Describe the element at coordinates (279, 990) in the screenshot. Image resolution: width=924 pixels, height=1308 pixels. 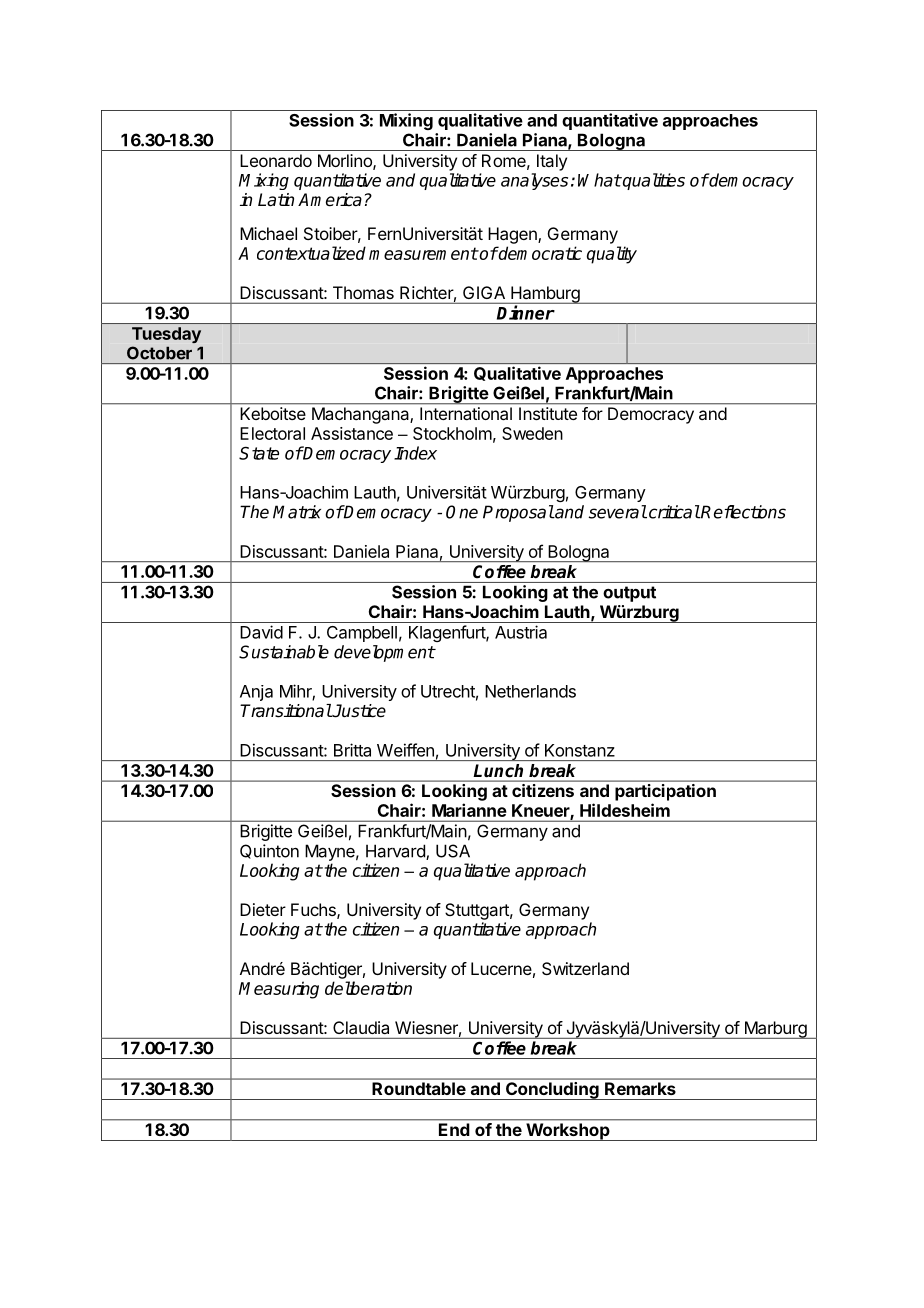
I see `Measuring` at that location.
